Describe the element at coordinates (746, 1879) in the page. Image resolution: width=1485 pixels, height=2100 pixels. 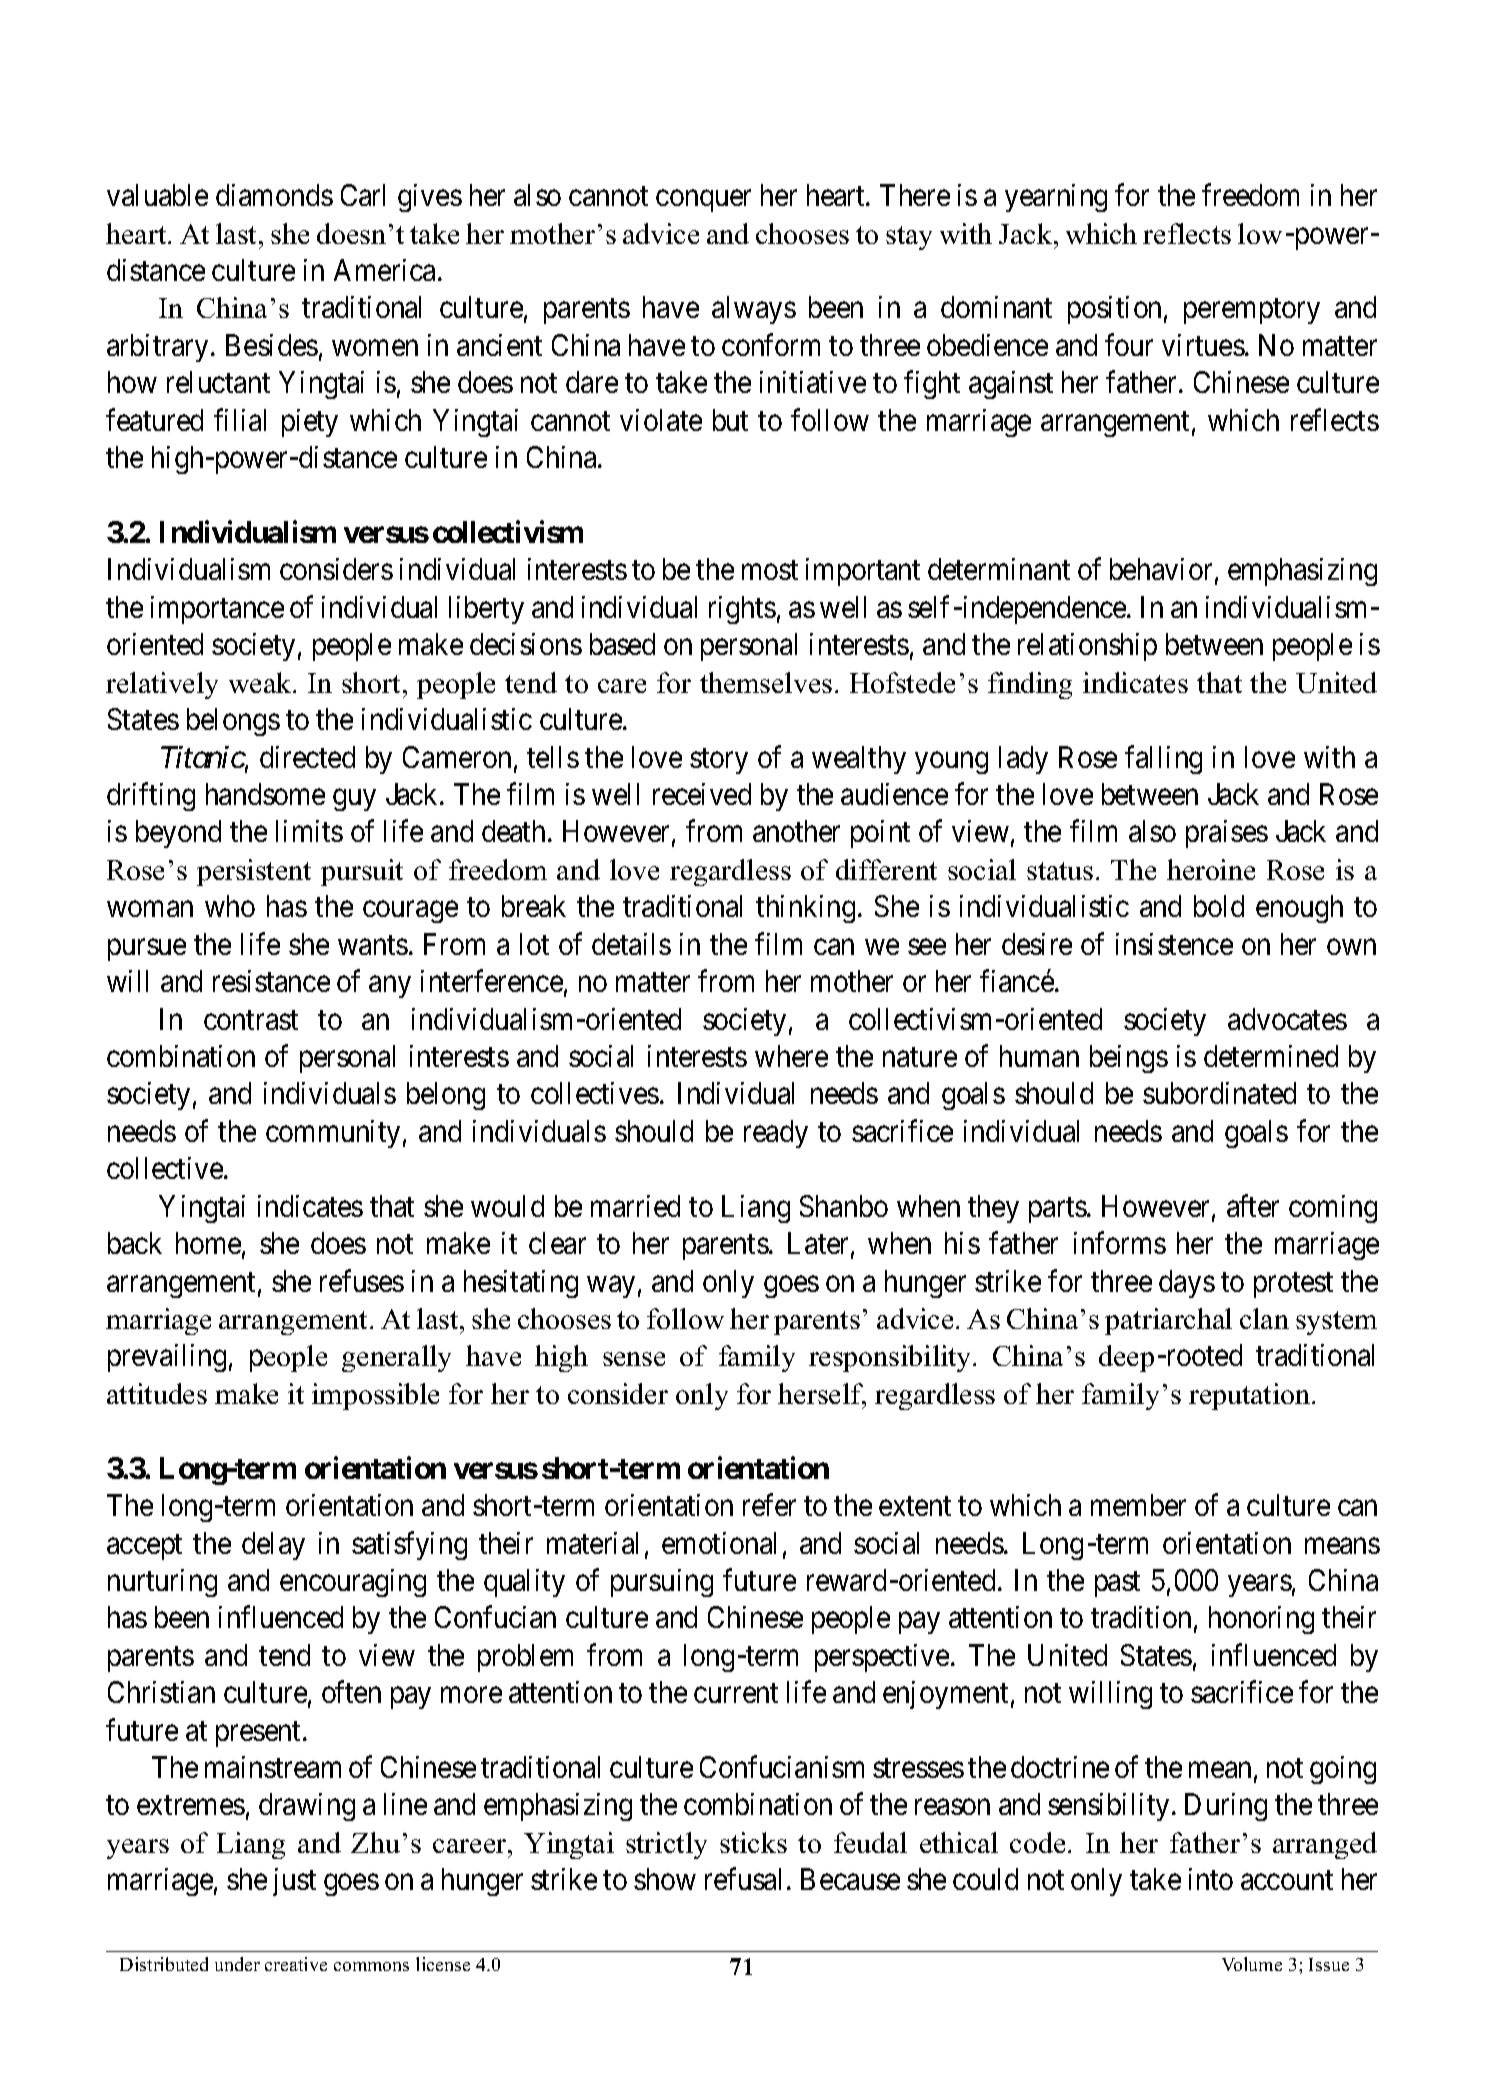
I see `refusal` at that location.
